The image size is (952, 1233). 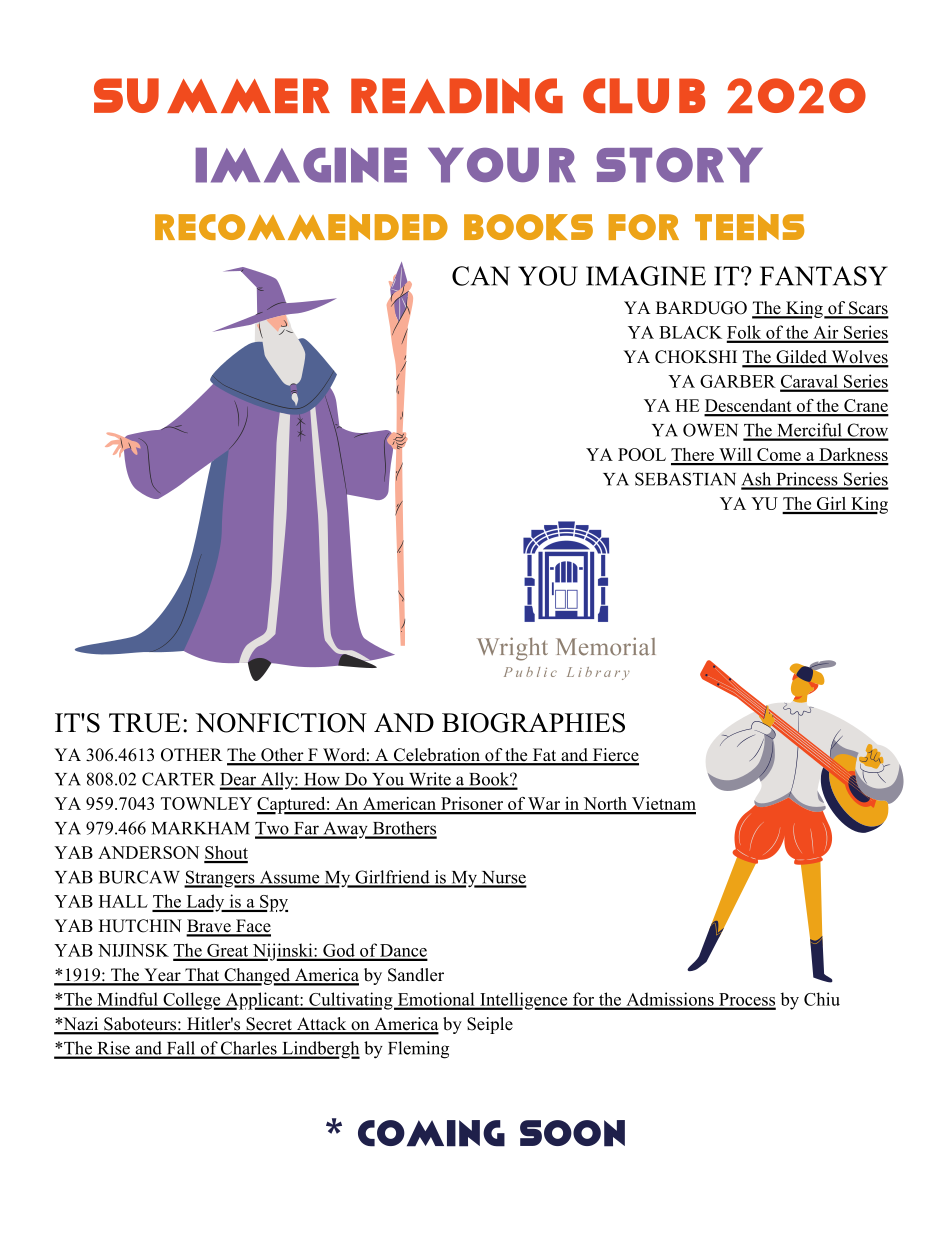 What do you see at coordinates (685, 479) in the screenshot?
I see `SEBASTIAN` at bounding box center [685, 479].
